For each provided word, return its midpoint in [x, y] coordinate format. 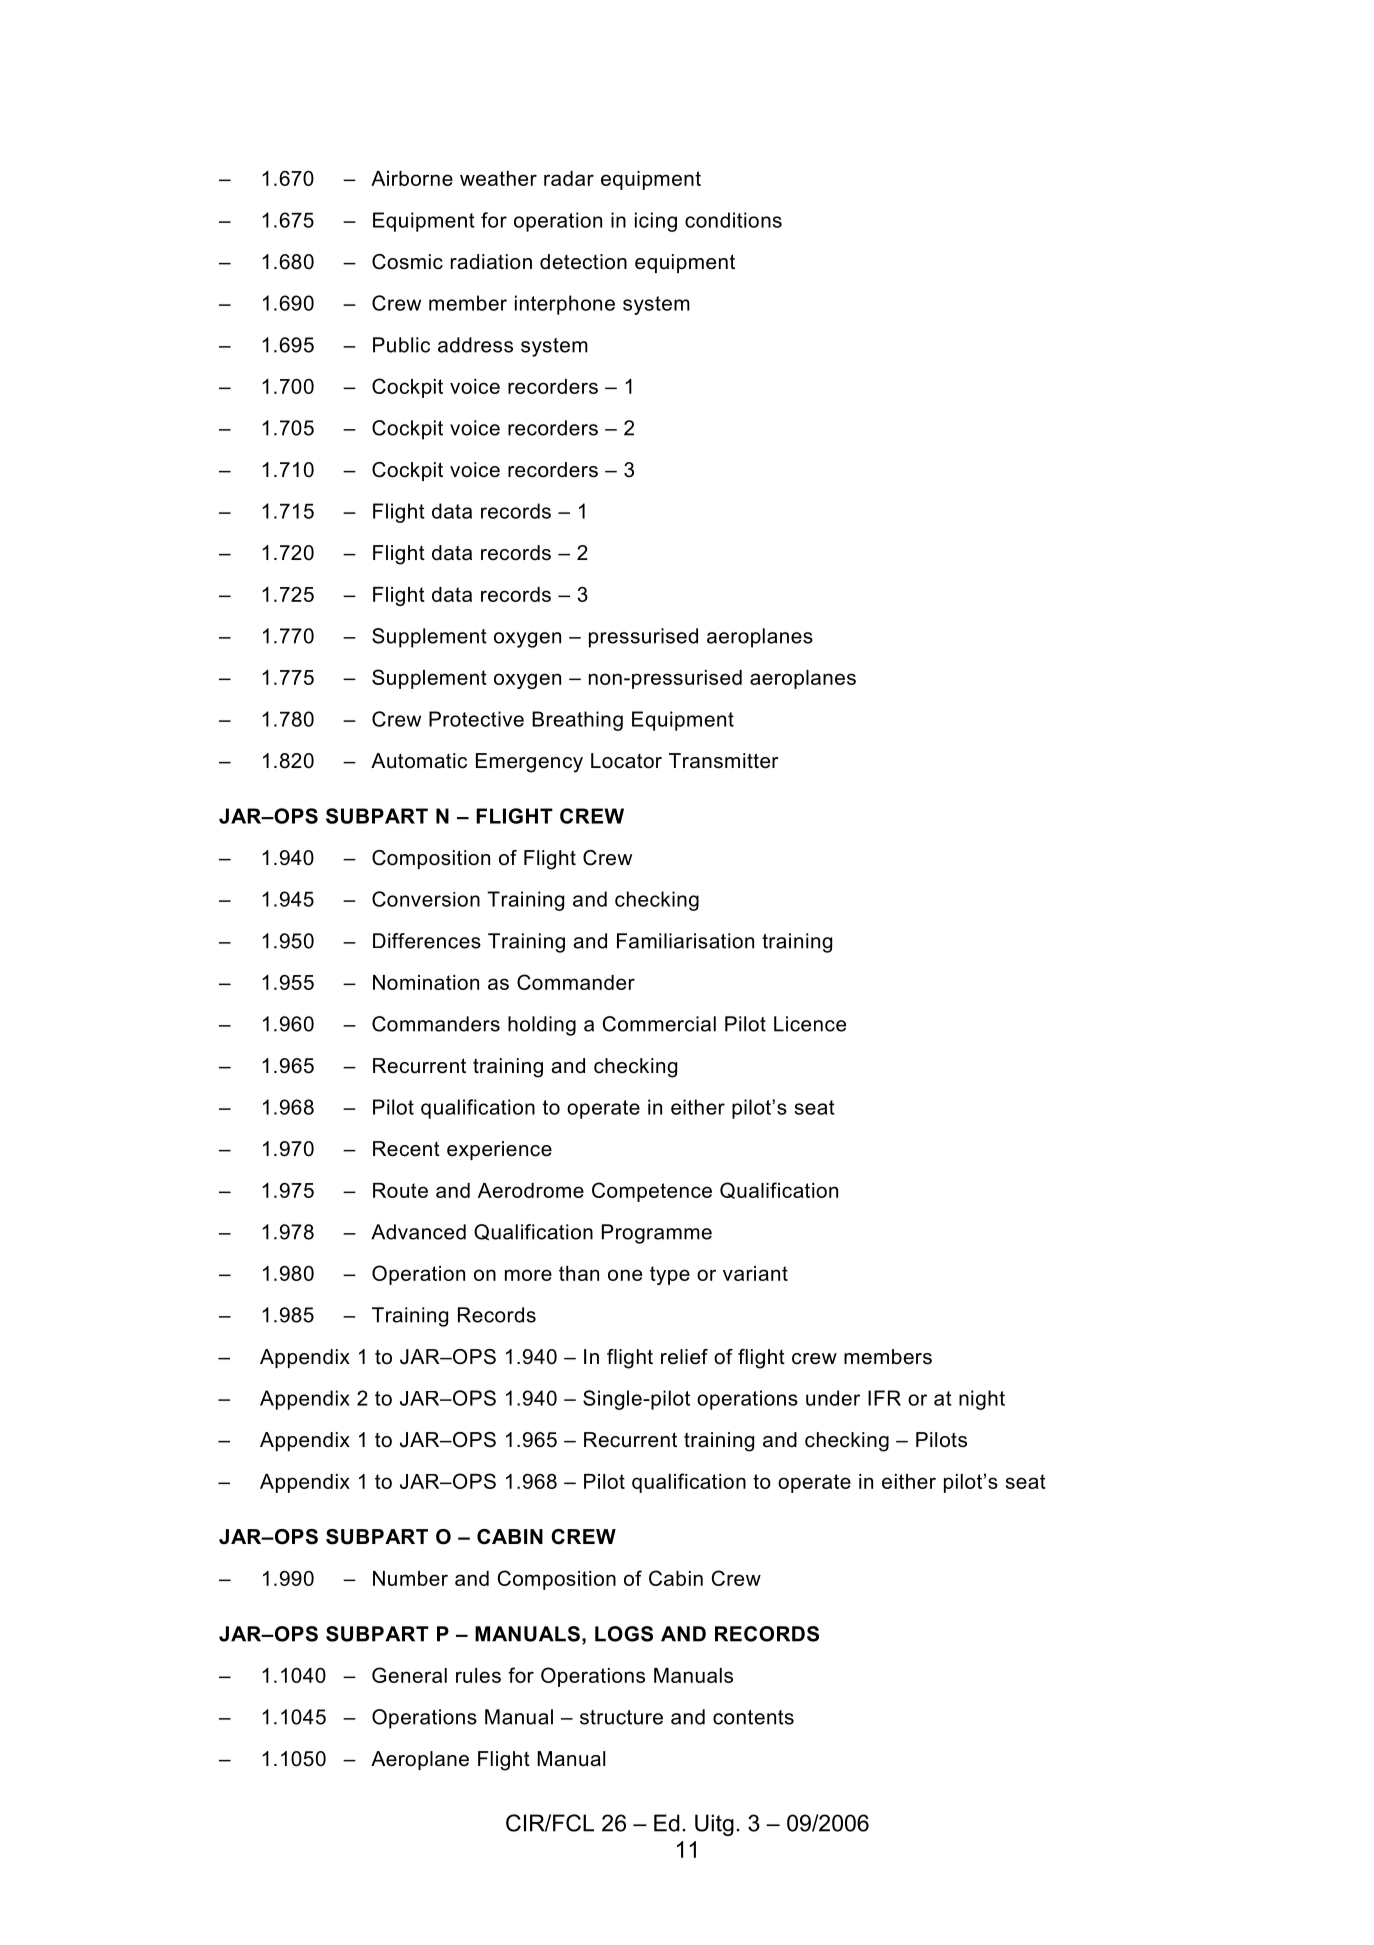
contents [753, 1717]
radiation [491, 262]
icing [656, 222]
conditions [733, 220]
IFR [884, 1398]
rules [478, 1675]
